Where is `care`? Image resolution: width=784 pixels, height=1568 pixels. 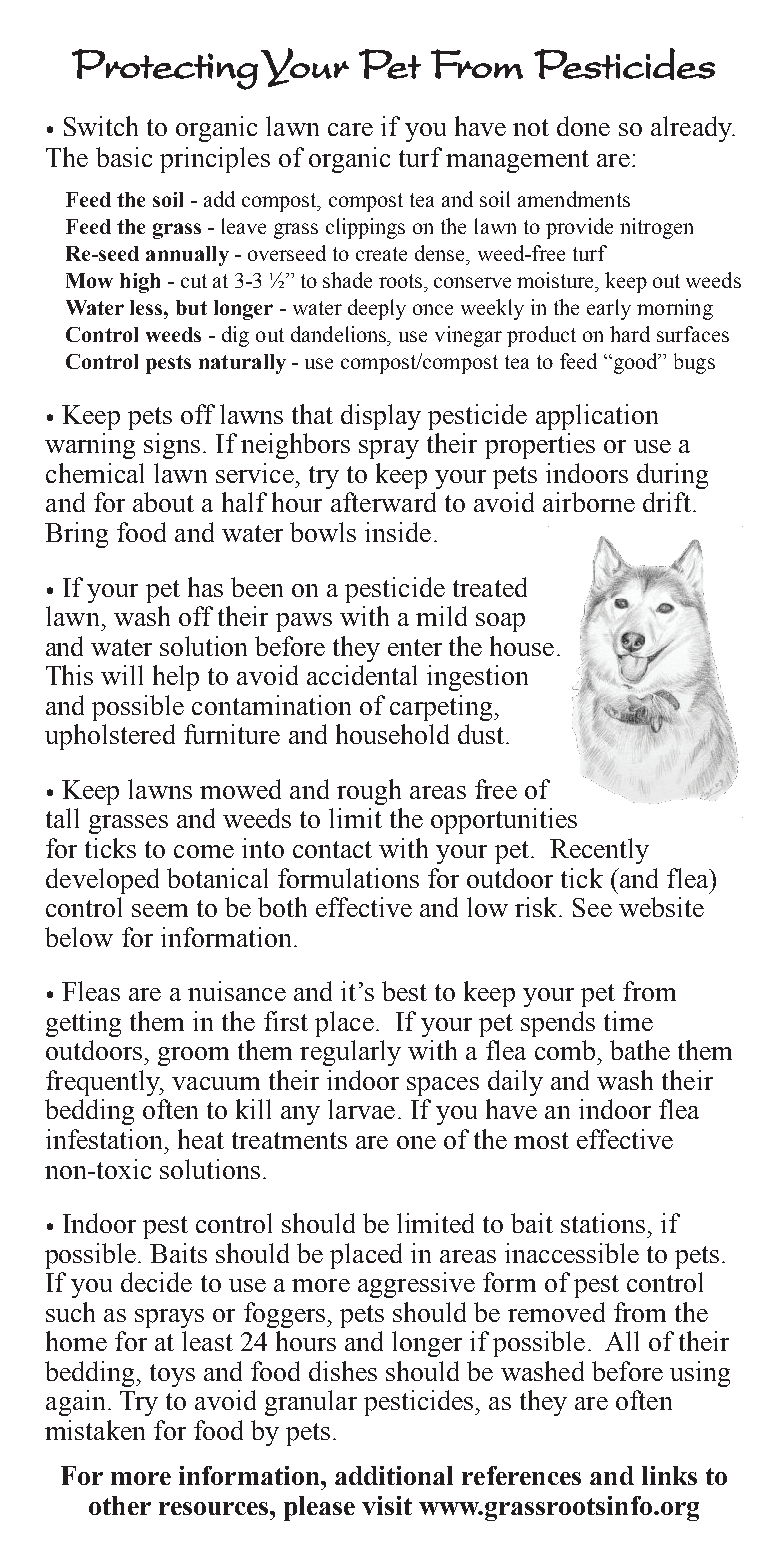
care is located at coordinates (350, 129).
